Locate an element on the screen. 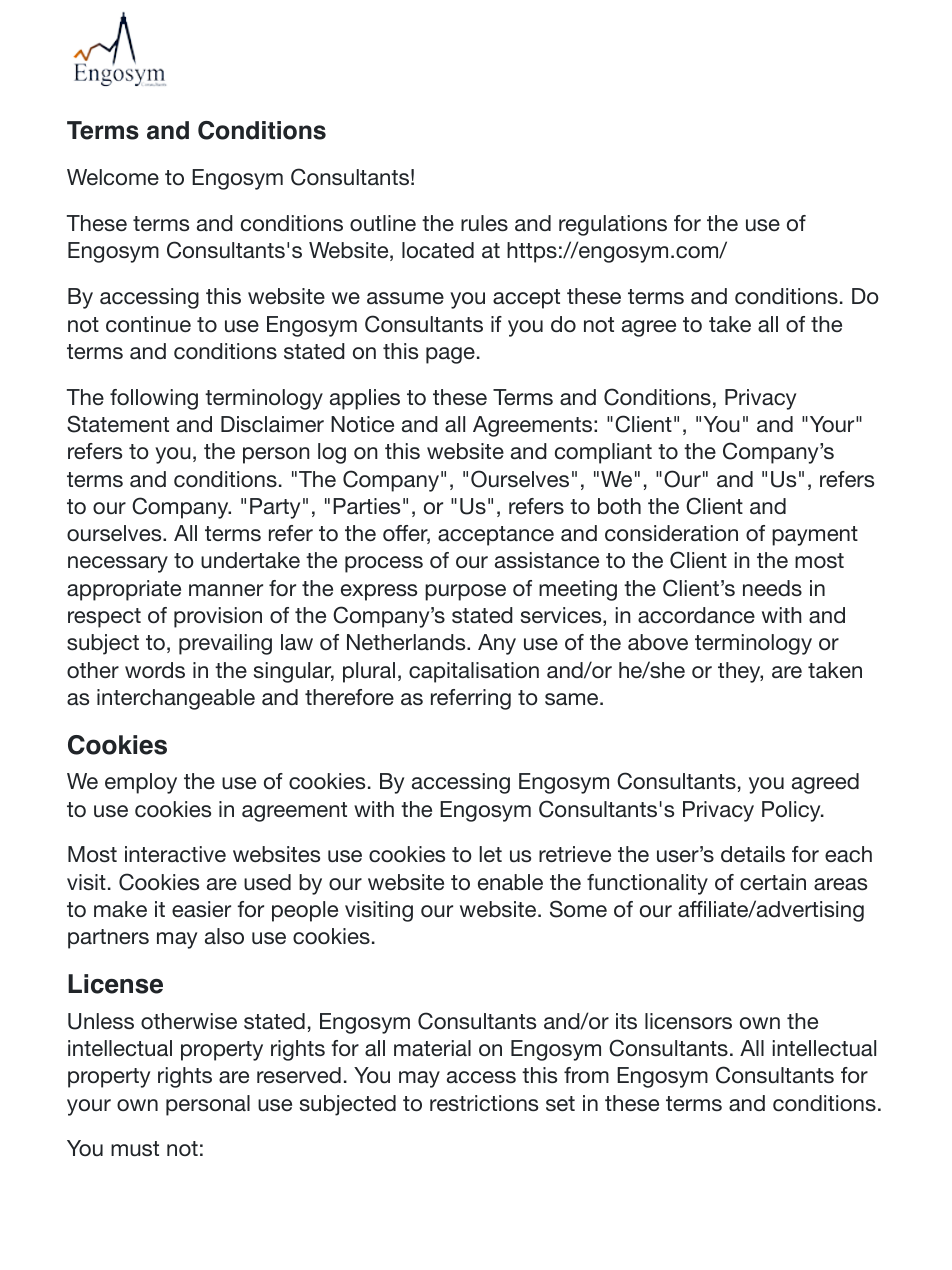 The image size is (952, 1270). following is located at coordinates (154, 399).
